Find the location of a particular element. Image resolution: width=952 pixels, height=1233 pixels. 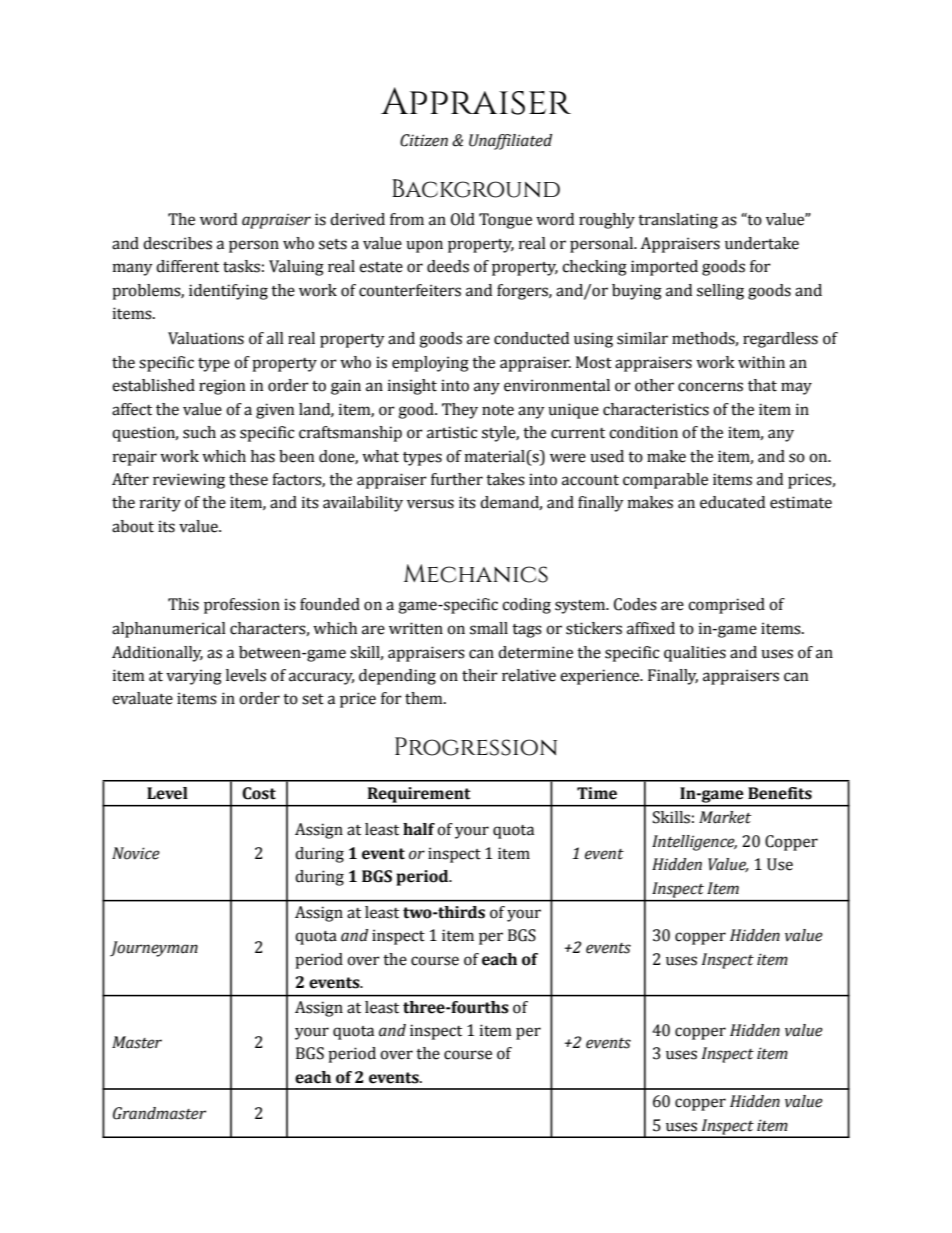

Cost is located at coordinates (259, 793).
